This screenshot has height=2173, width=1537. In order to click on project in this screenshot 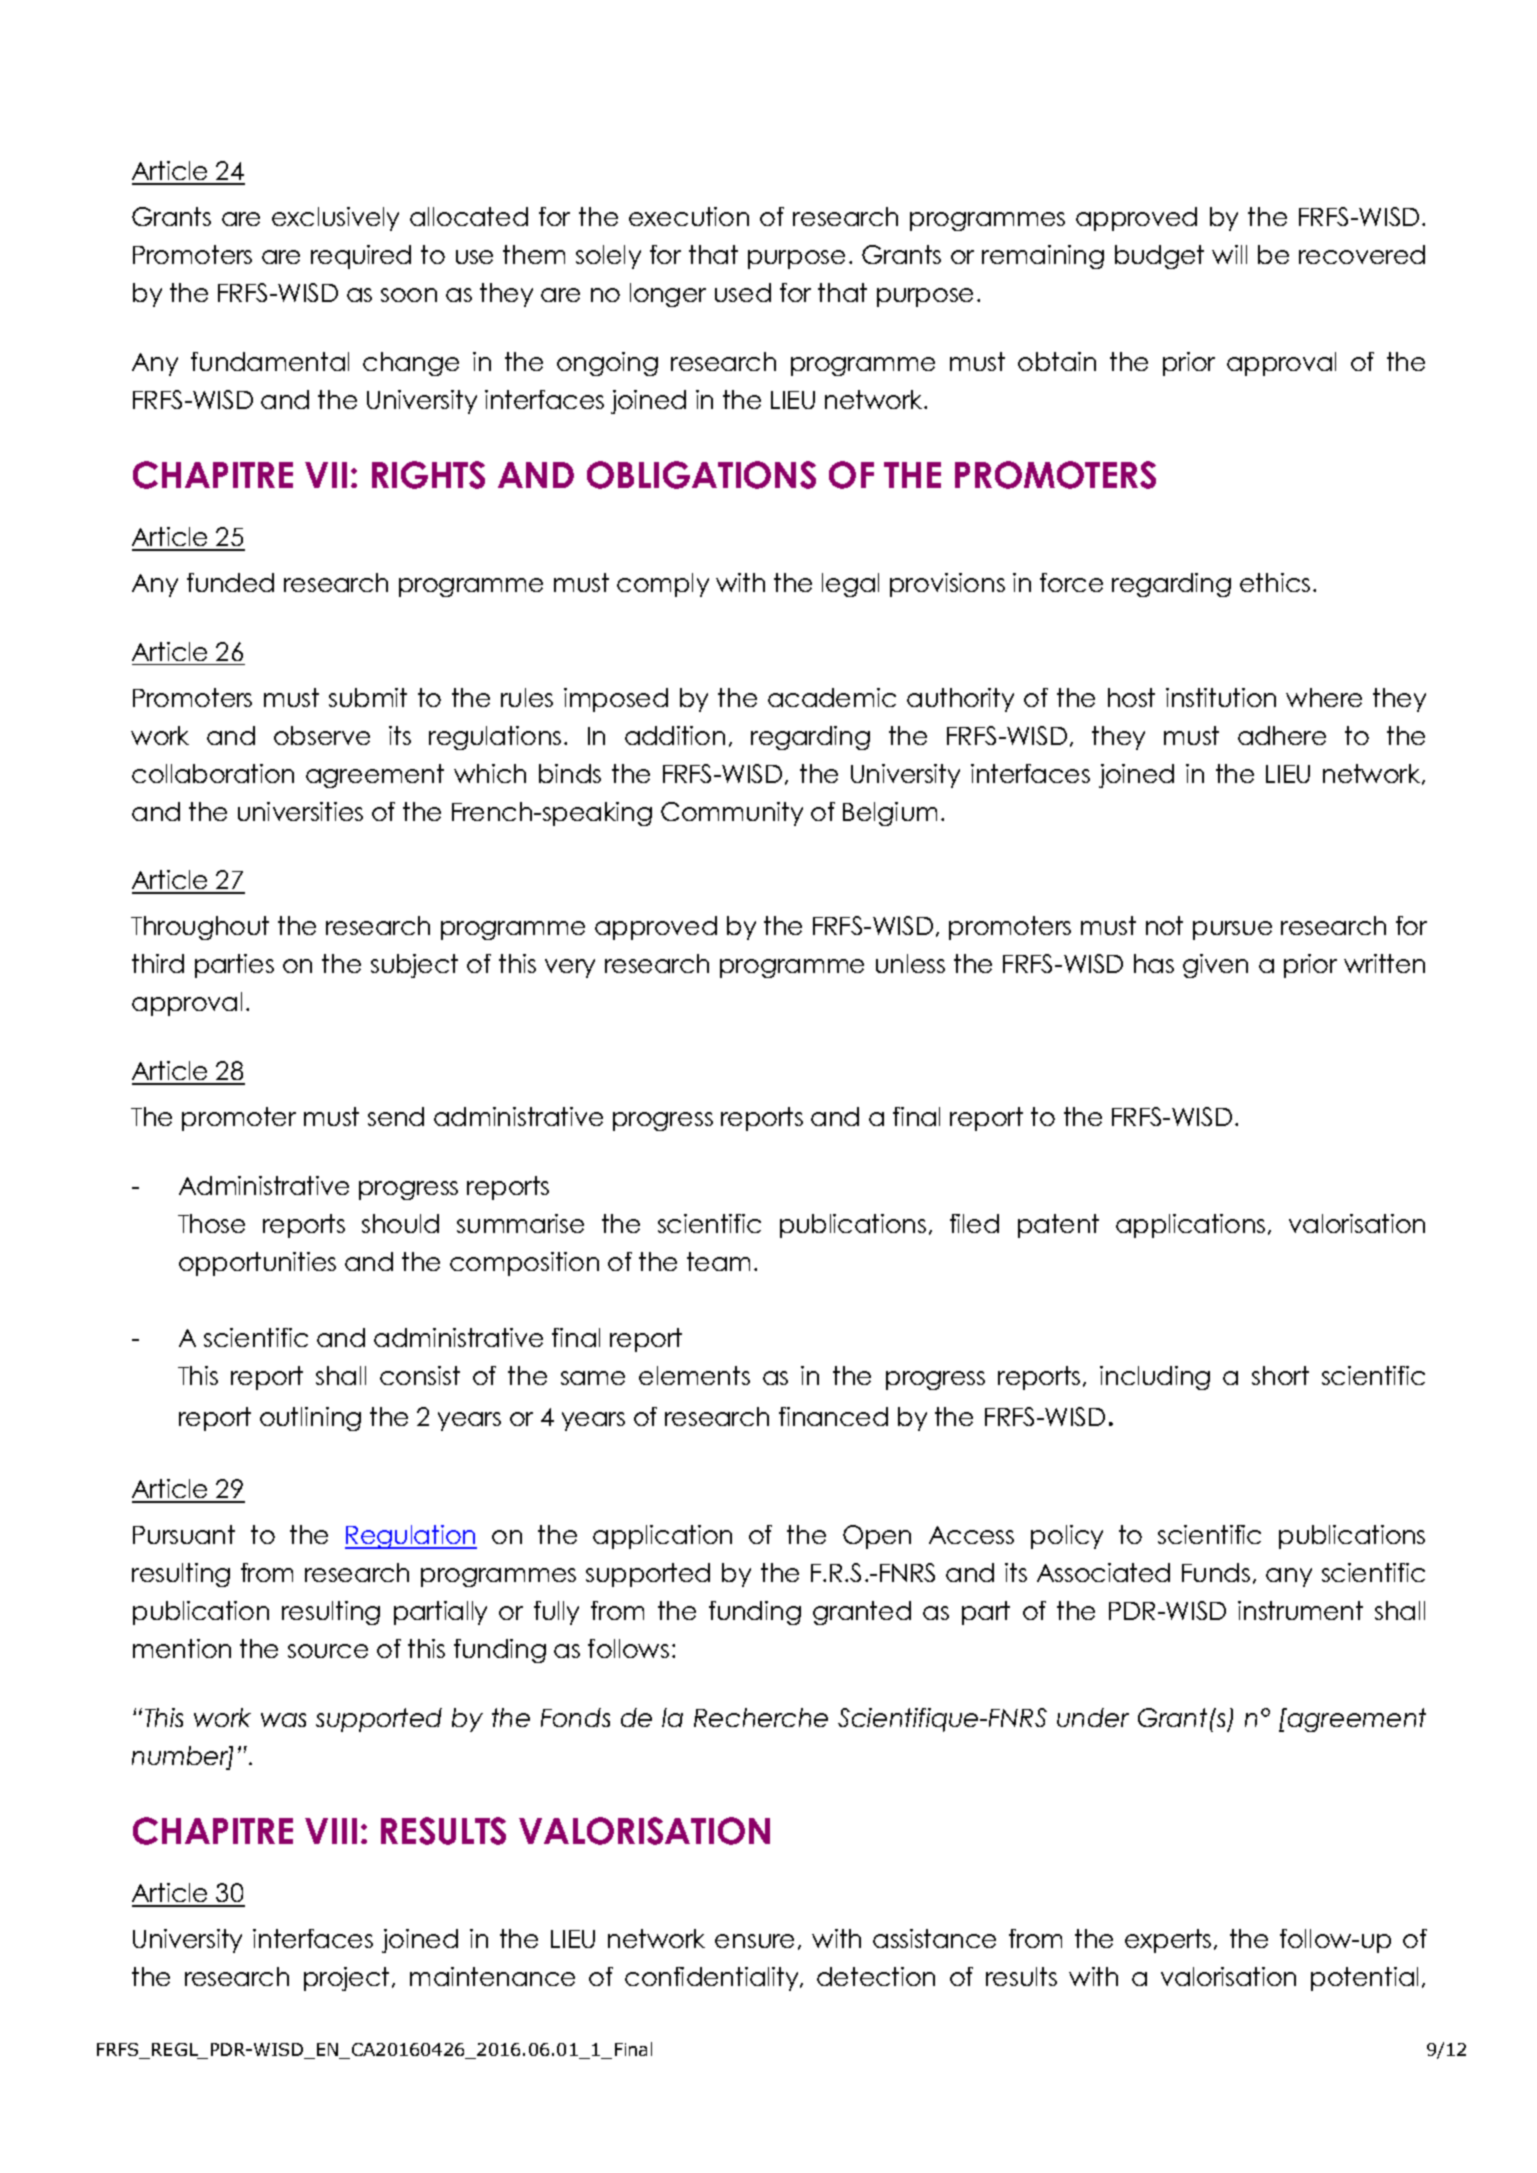, I will do `click(346, 1979)`.
